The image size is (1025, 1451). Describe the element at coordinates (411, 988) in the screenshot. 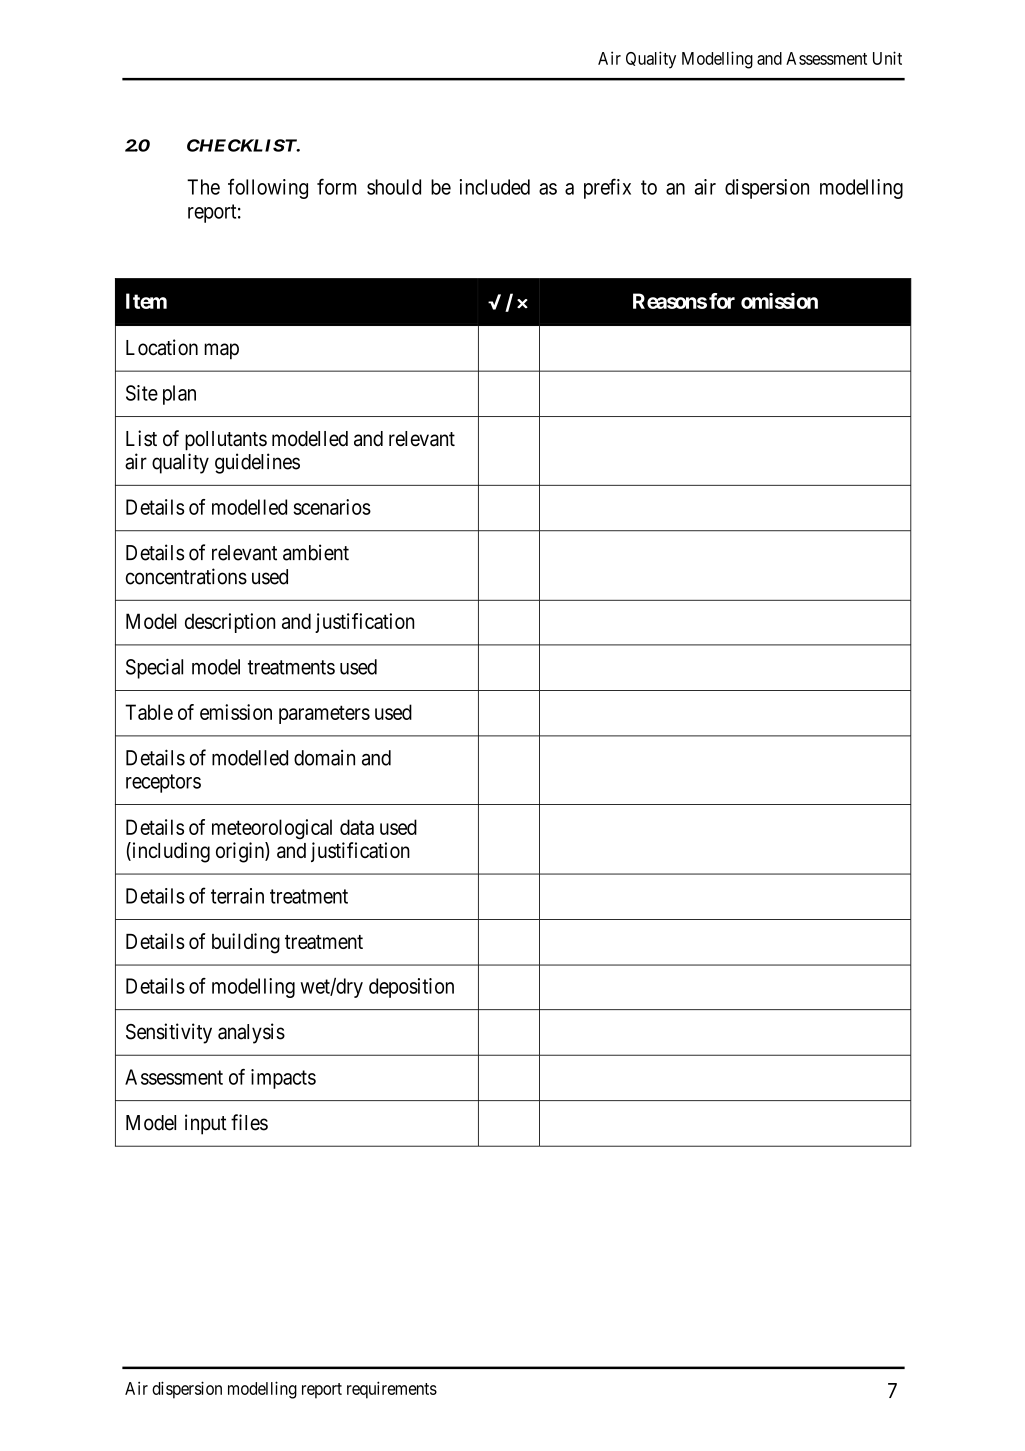

I see `deposition` at that location.
